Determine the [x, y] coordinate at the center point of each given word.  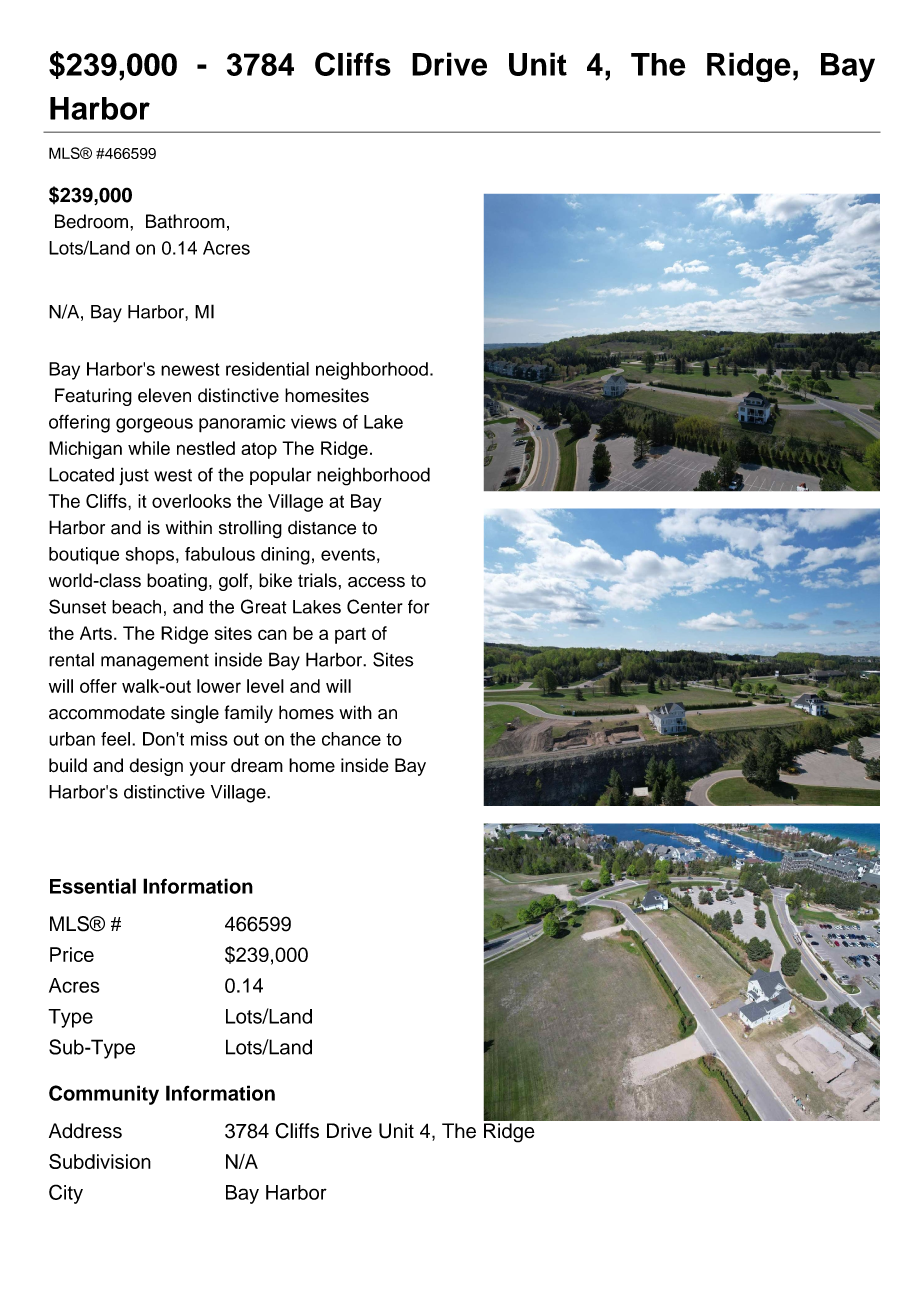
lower [219, 686]
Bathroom [185, 221]
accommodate [107, 712]
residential [267, 369]
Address [85, 1131]
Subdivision [100, 1161]
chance [351, 739]
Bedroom [91, 221]
